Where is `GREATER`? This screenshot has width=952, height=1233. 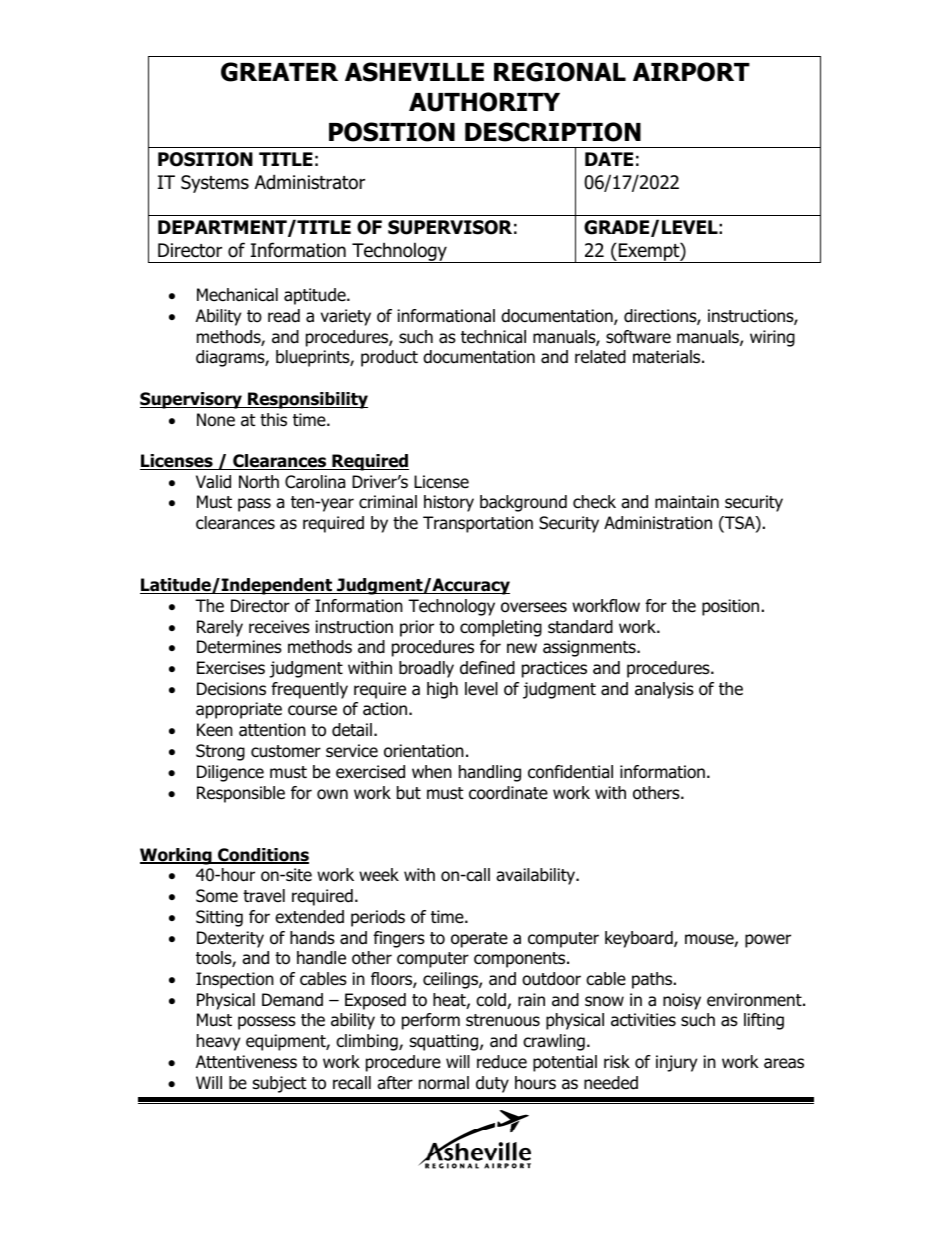 GREATER is located at coordinates (279, 72).
